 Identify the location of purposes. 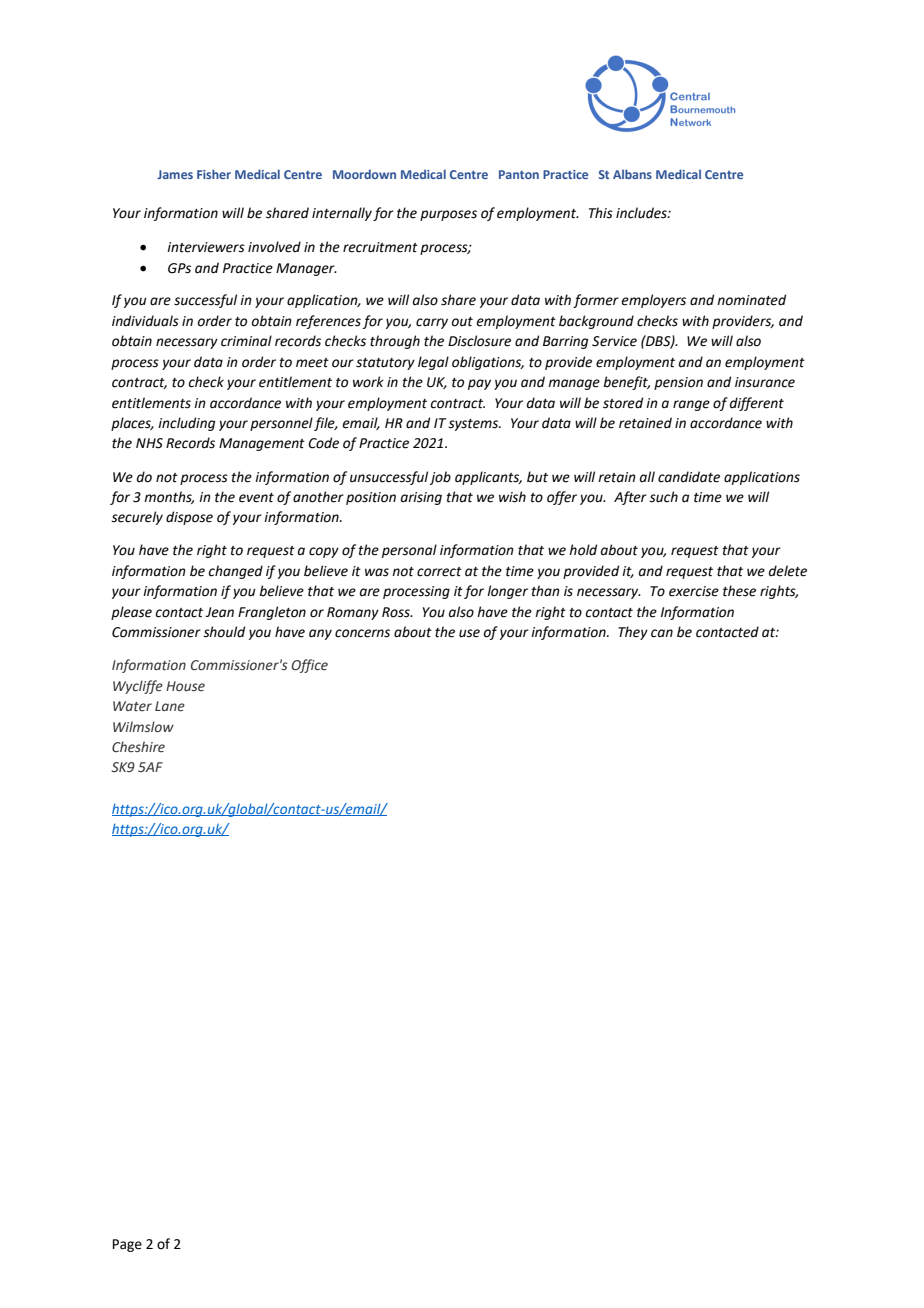
(448, 215).
